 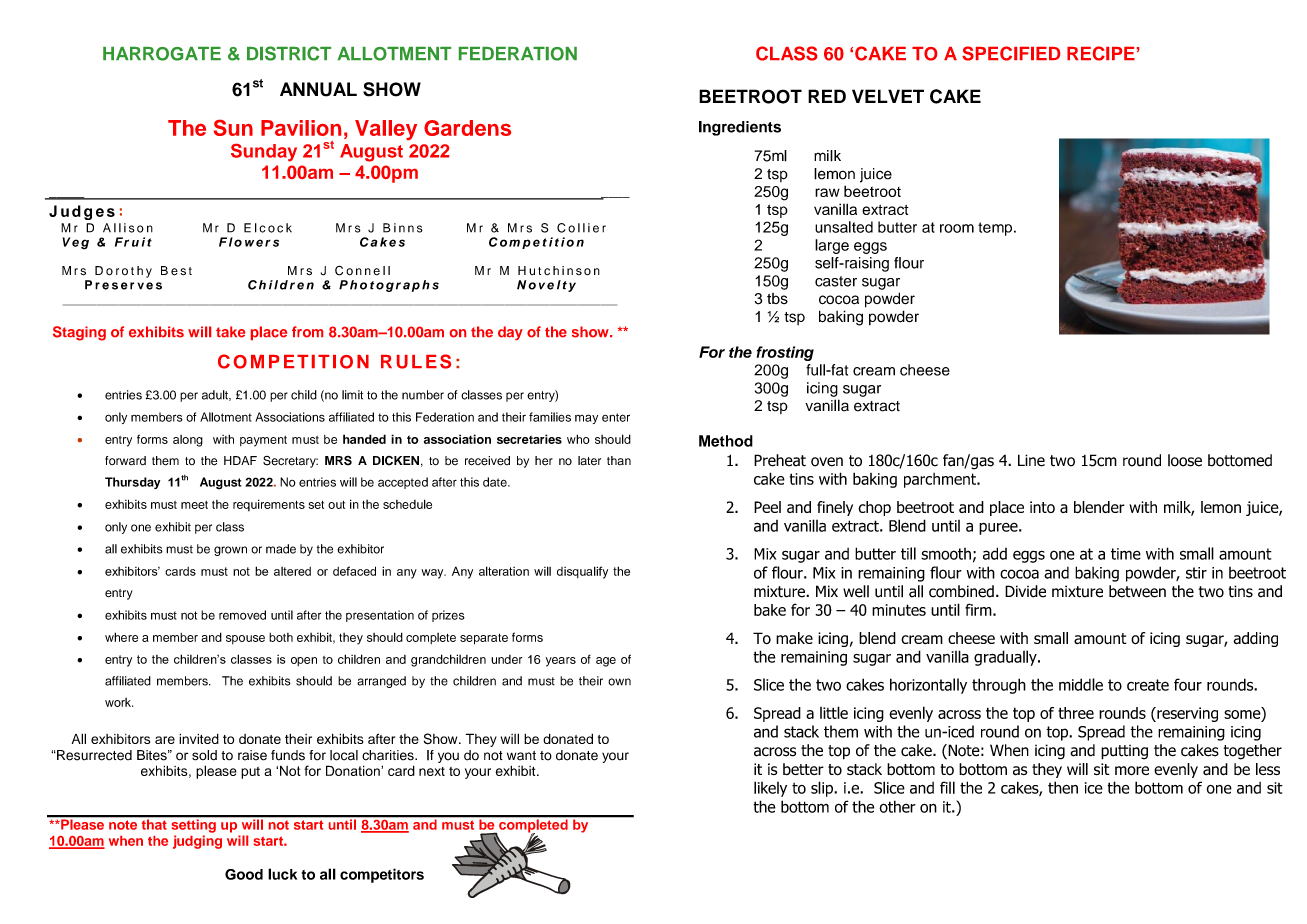 I want to click on RECIPE, so click(x=1101, y=53).
